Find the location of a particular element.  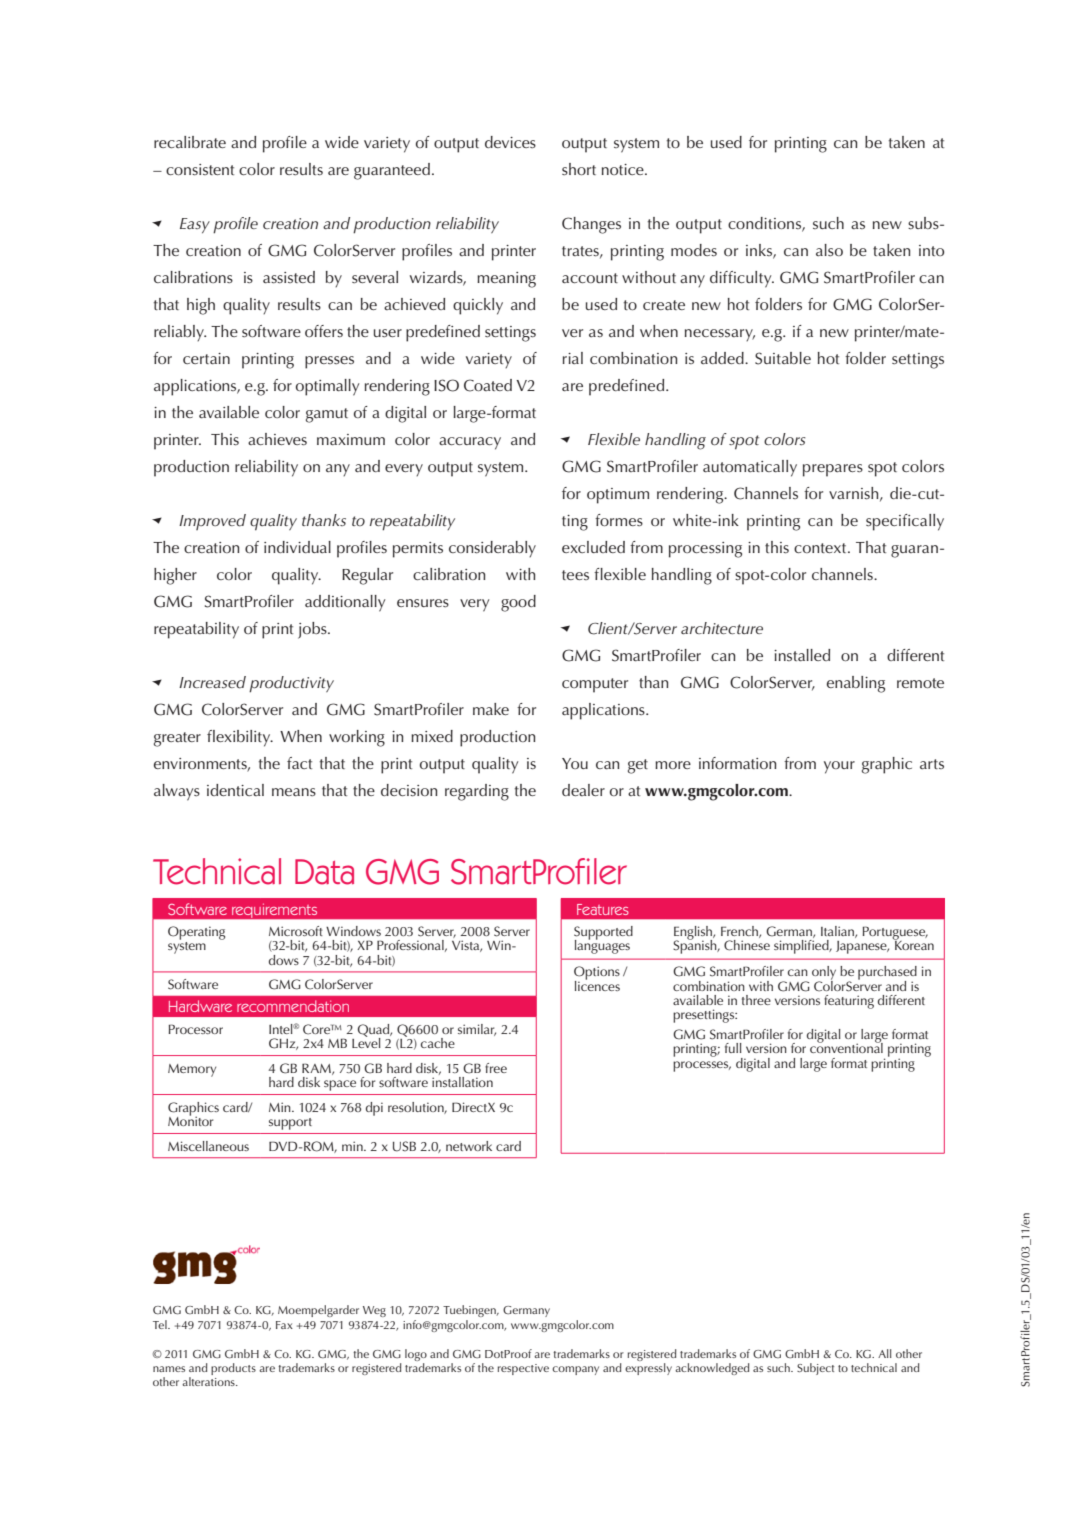

short is located at coordinates (579, 169).
